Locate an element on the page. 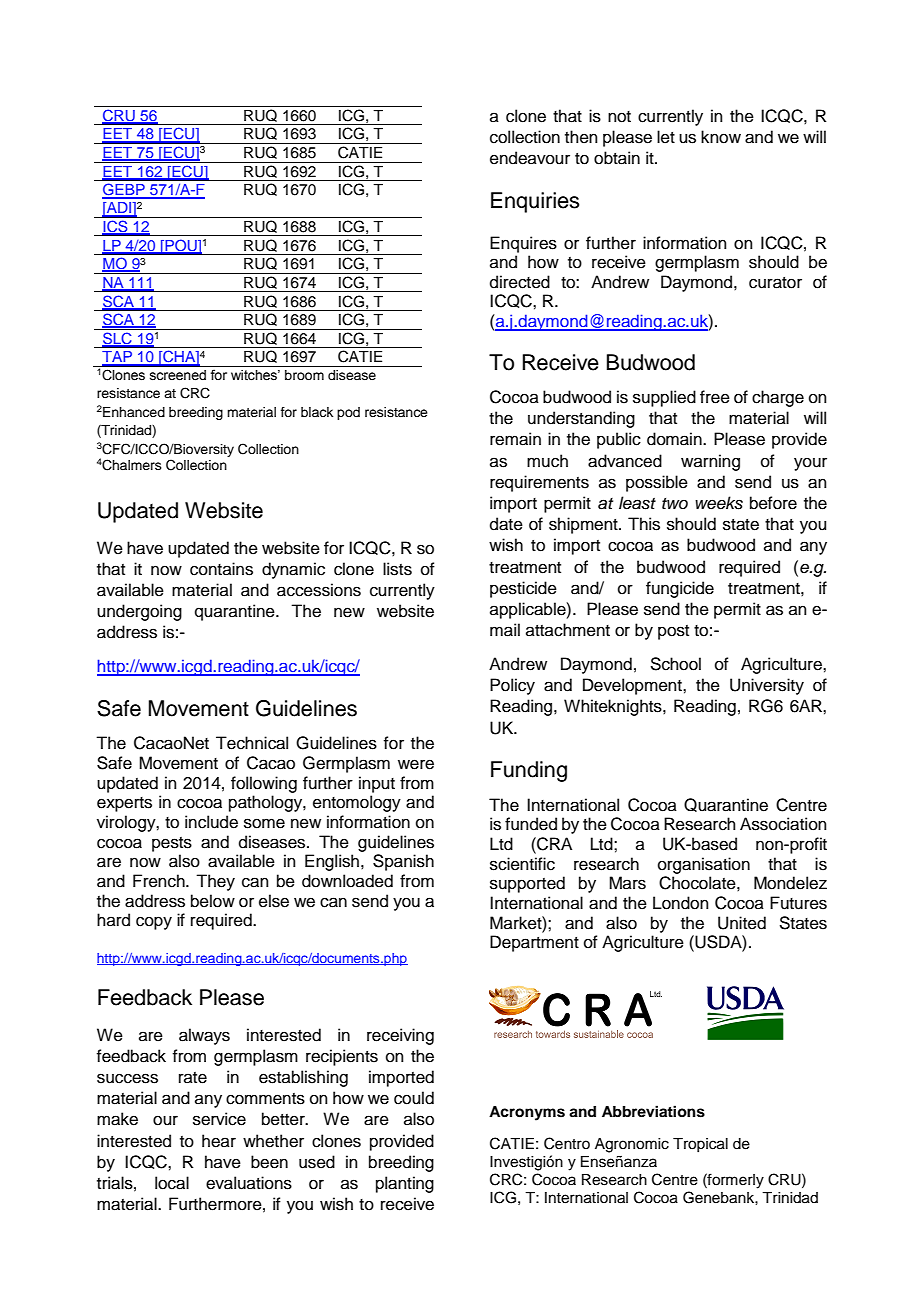 Image resolution: width=924 pixels, height=1308 pixels. endeavour is located at coordinates (530, 158).
